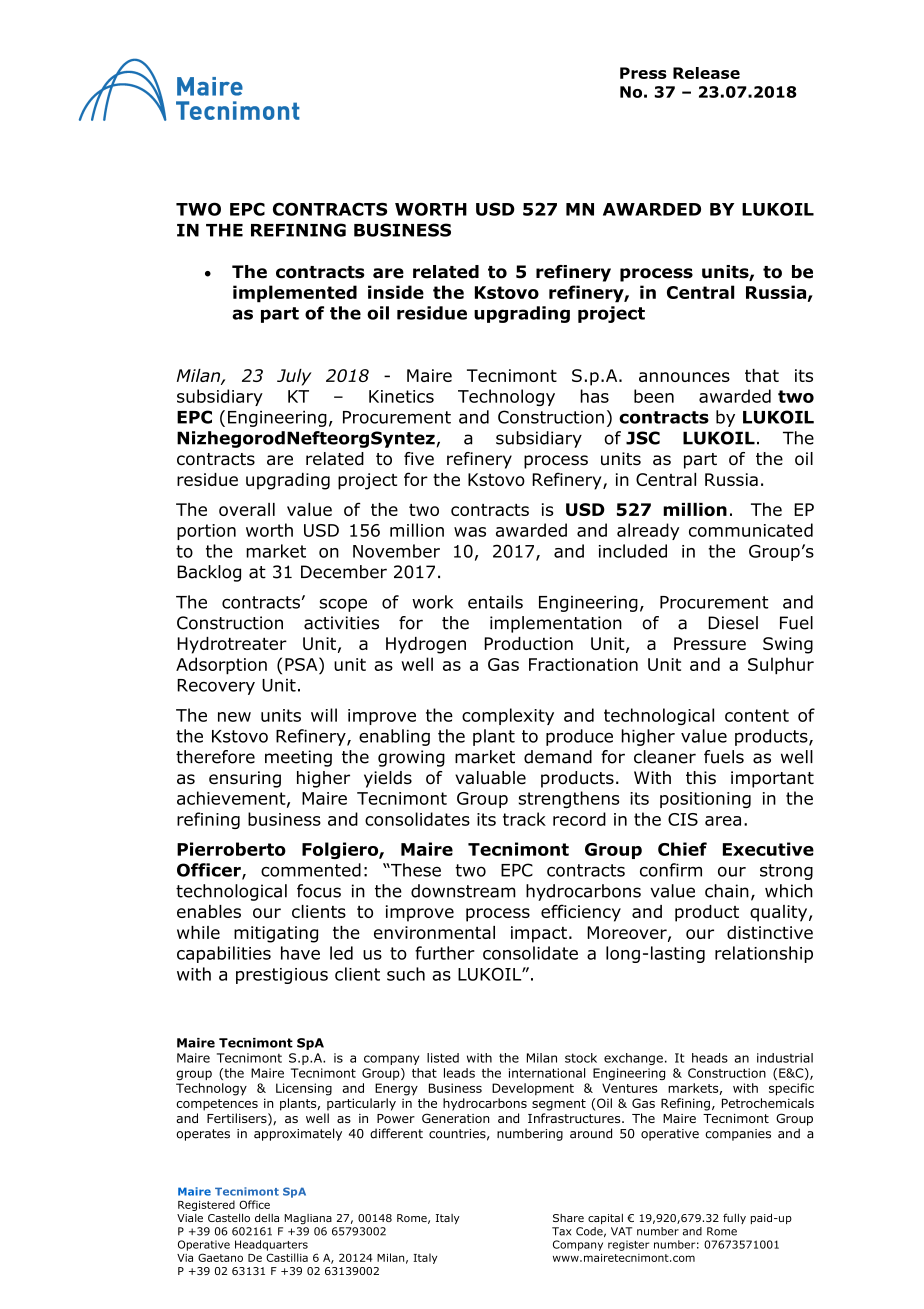  What do you see at coordinates (733, 623) in the screenshot?
I see `Diesel` at bounding box center [733, 623].
